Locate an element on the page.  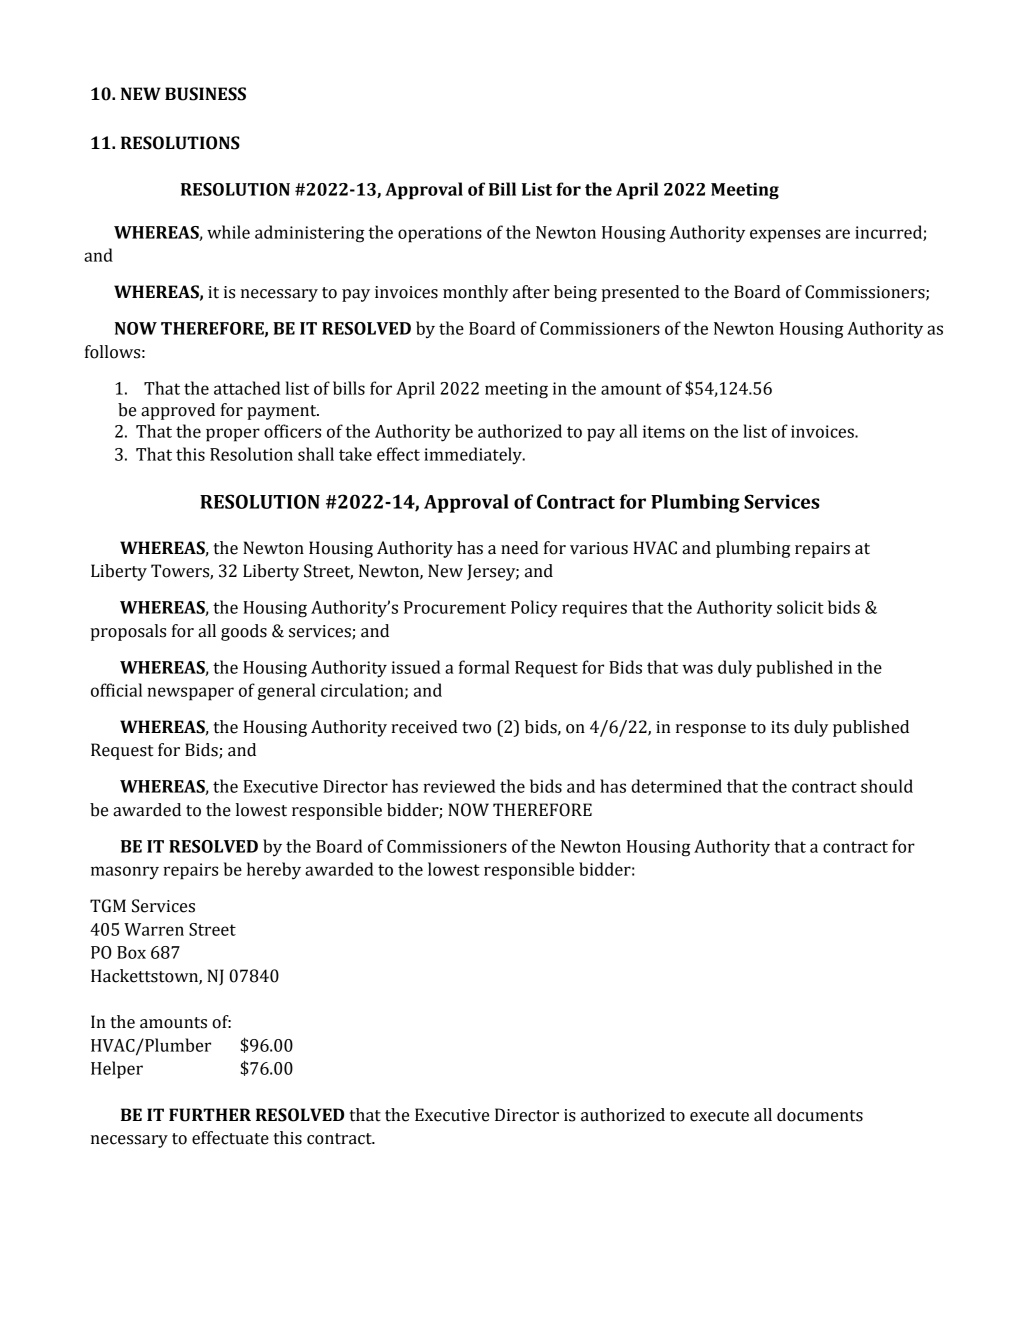
BUSINESS is located at coordinates (205, 94).
